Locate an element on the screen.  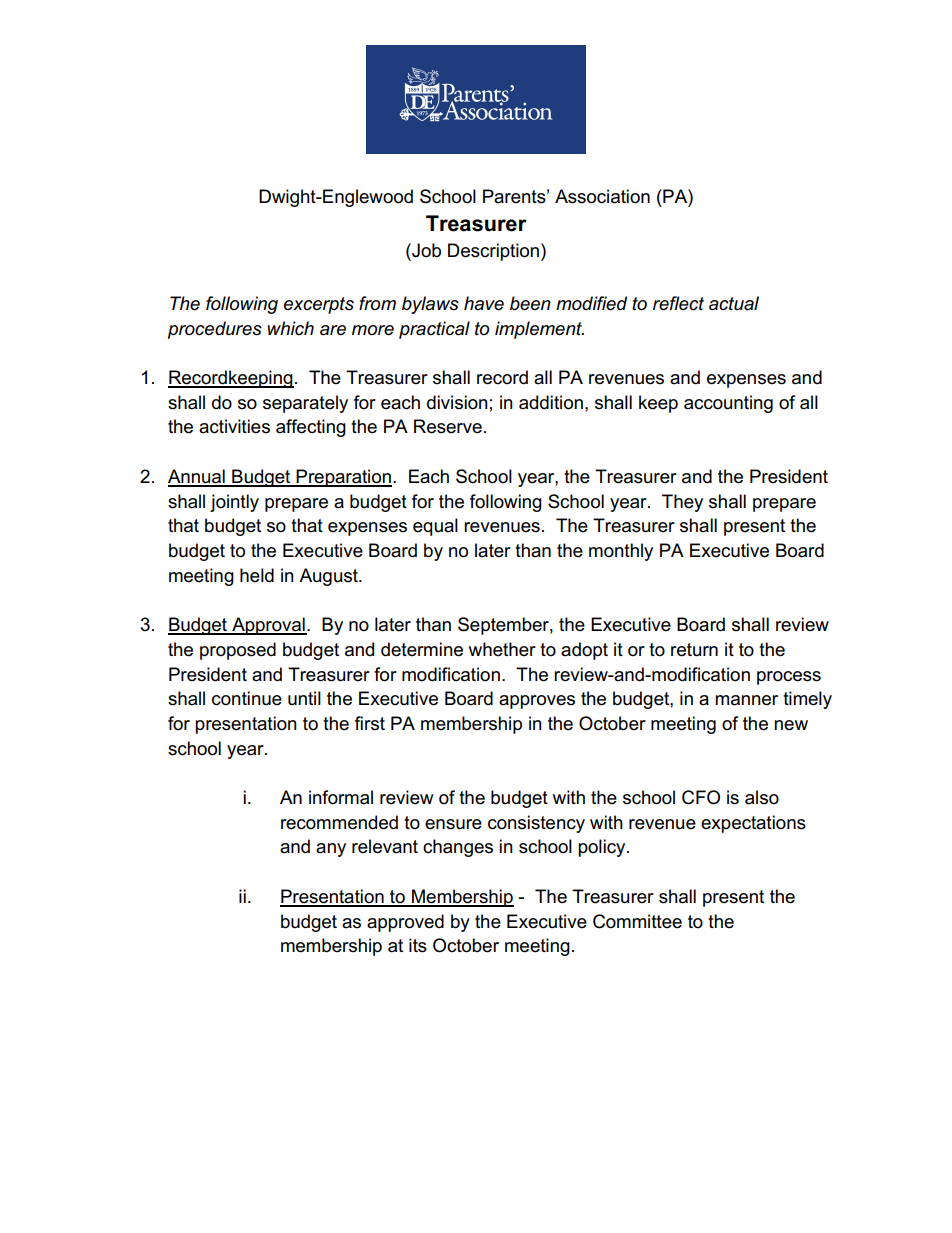
Association is located at coordinates (602, 196).
